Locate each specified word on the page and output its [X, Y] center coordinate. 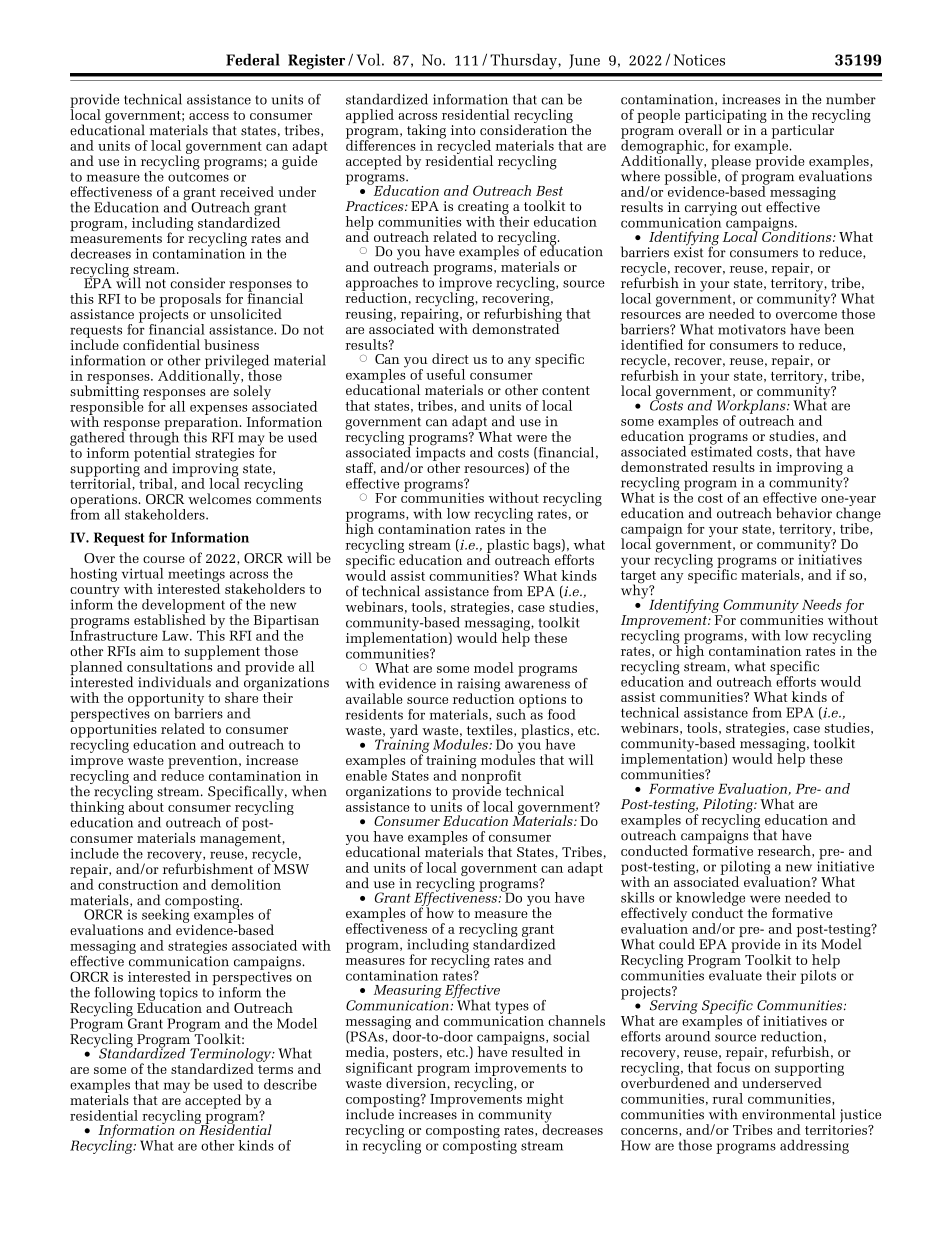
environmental [788, 1114]
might [545, 1101]
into [463, 130]
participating [726, 117]
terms [275, 1069]
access [209, 116]
